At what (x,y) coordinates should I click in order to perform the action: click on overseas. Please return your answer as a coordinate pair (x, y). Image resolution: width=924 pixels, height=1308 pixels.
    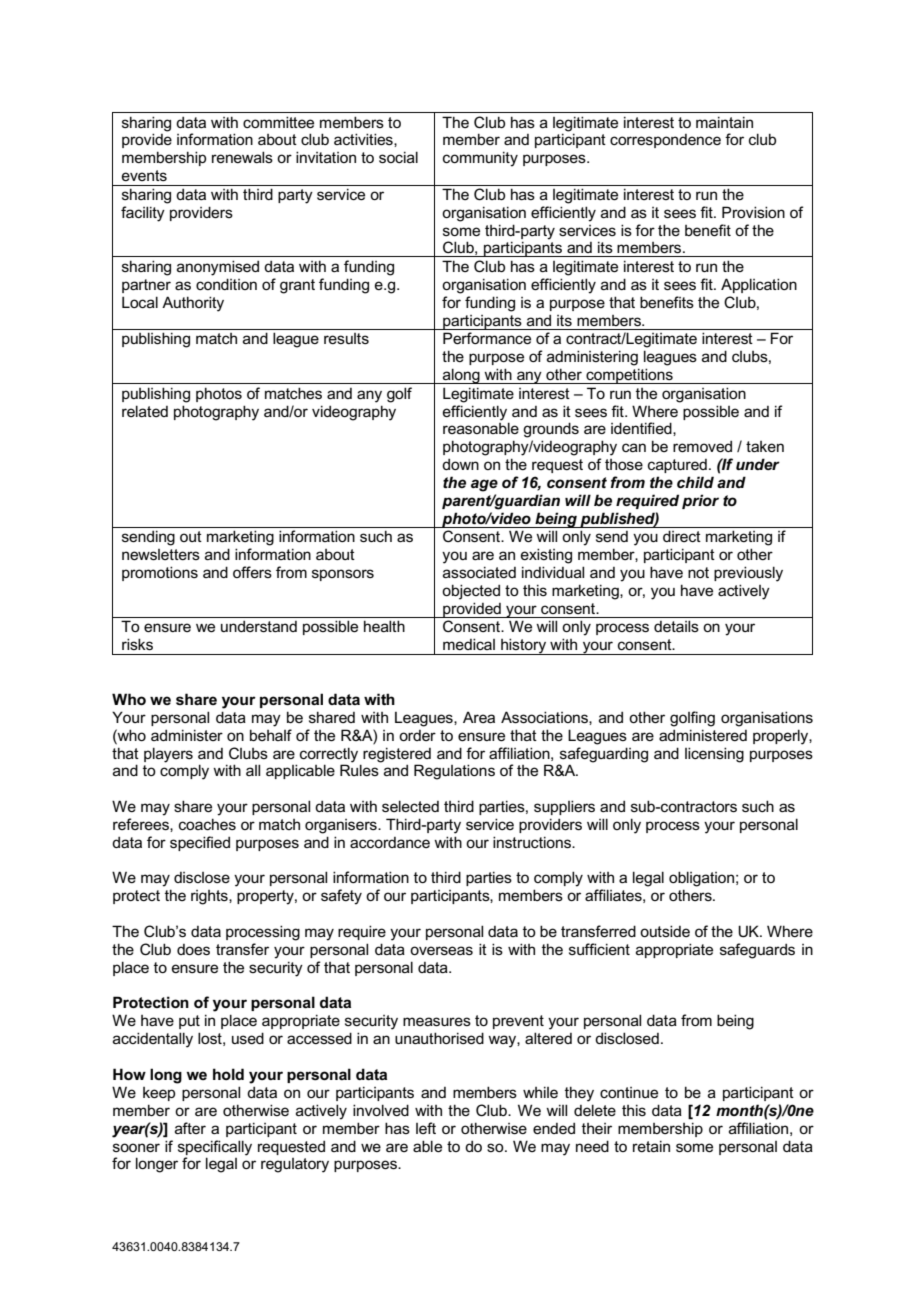
    Looking at the image, I should click on (441, 950).
